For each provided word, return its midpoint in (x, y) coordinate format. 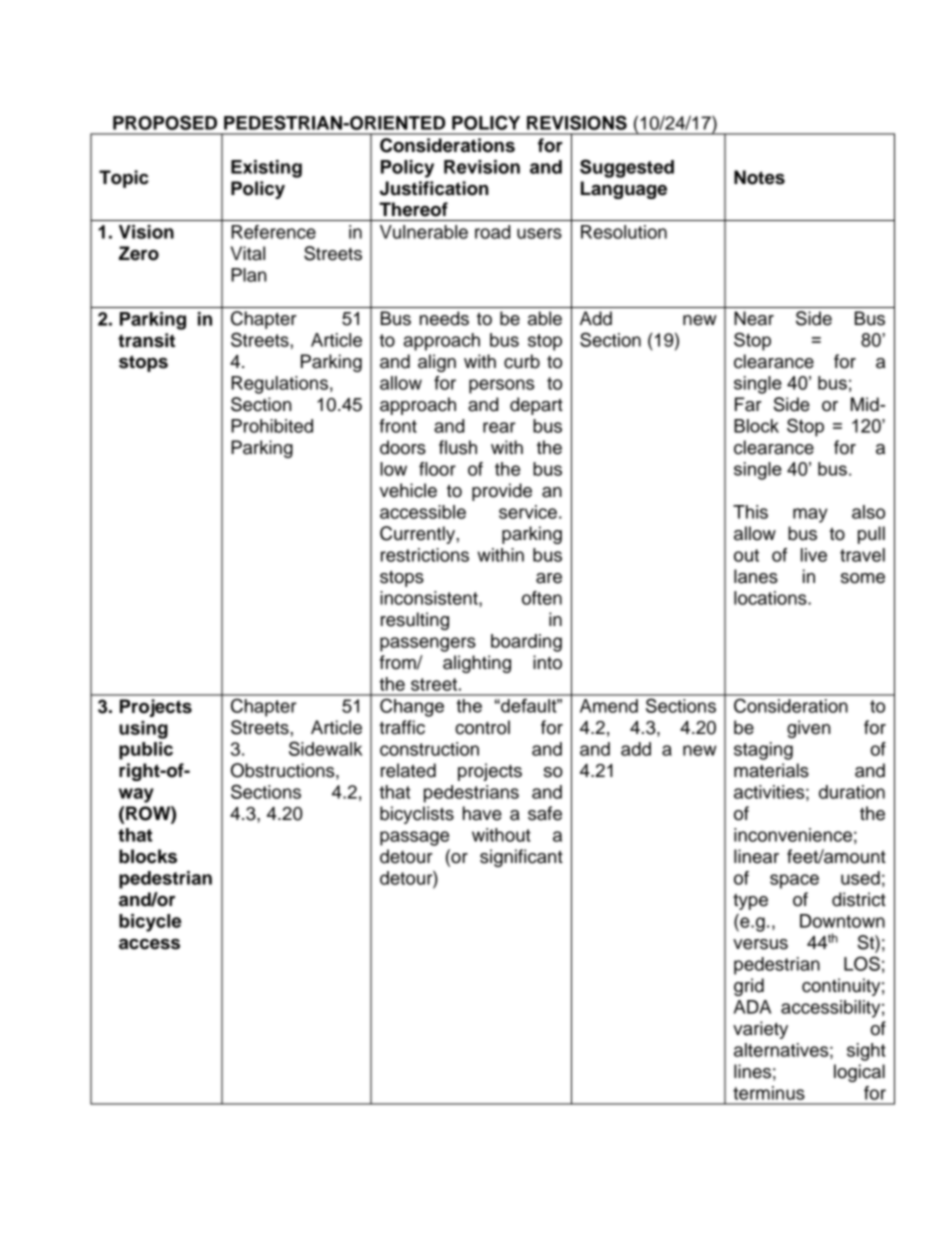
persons (501, 386)
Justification (434, 188)
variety (760, 1030)
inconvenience (793, 835)
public (146, 751)
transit (146, 340)
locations (771, 598)
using (143, 730)
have (482, 813)
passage (414, 838)
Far (748, 404)
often (542, 598)
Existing (266, 169)
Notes (759, 177)
